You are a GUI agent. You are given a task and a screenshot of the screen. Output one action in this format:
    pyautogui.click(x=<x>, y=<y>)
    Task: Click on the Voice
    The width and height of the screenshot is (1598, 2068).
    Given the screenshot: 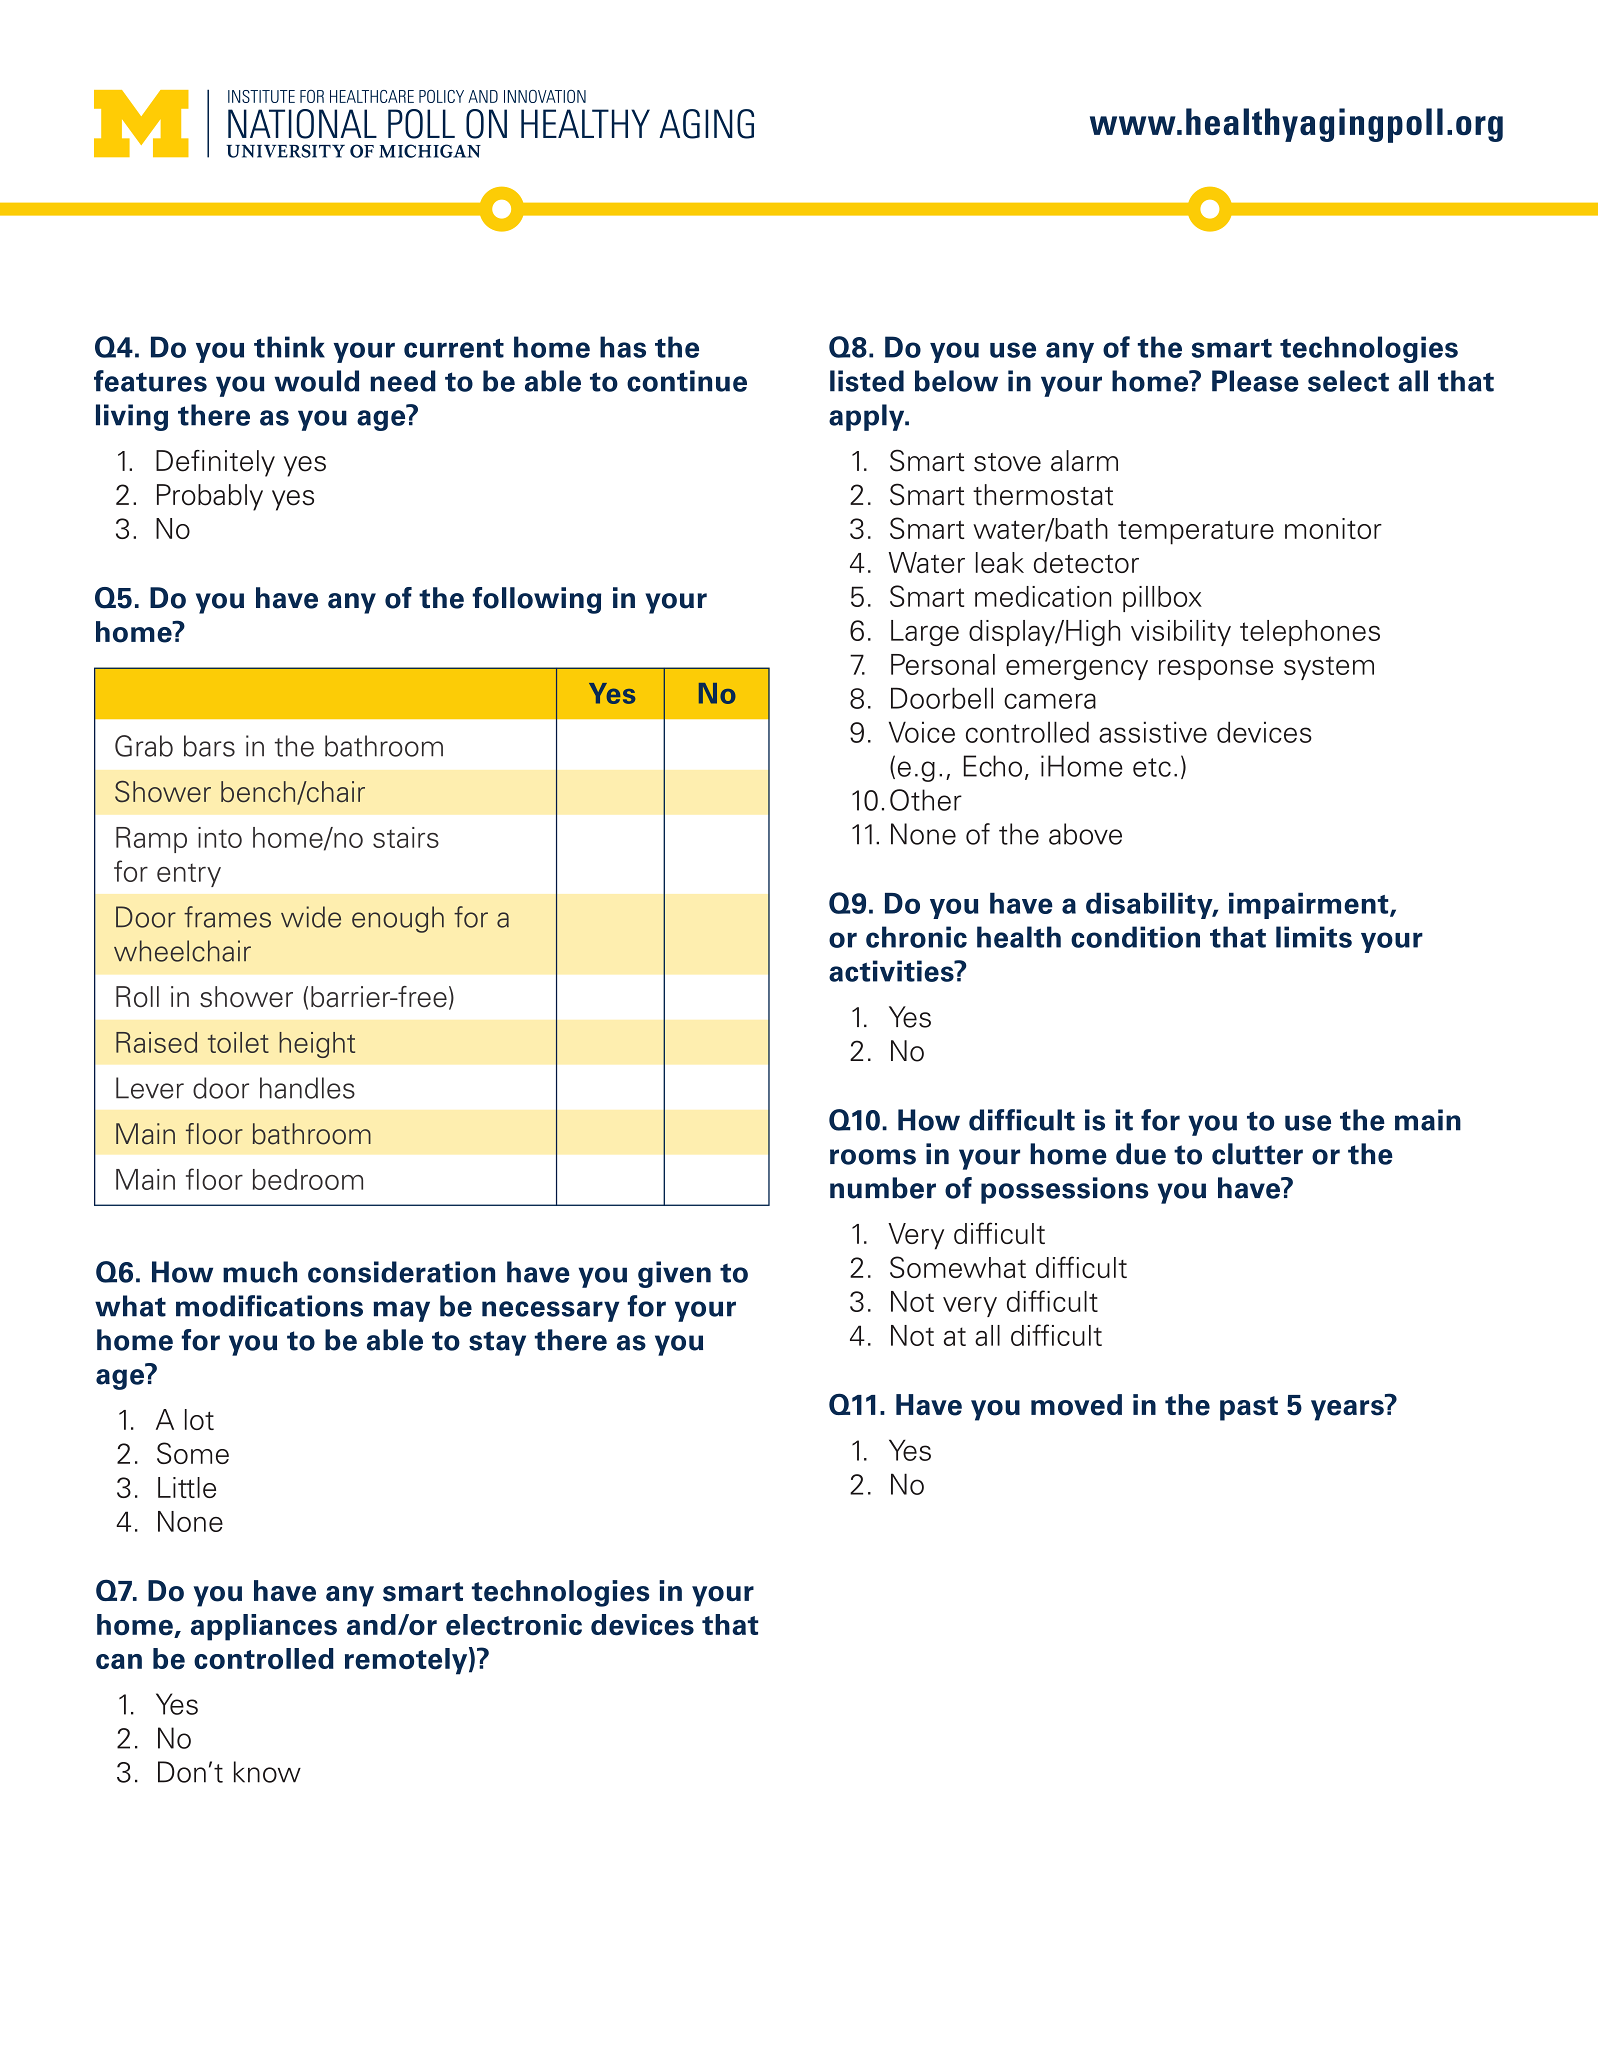 What is the action you would take?
    pyautogui.click(x=922, y=732)
